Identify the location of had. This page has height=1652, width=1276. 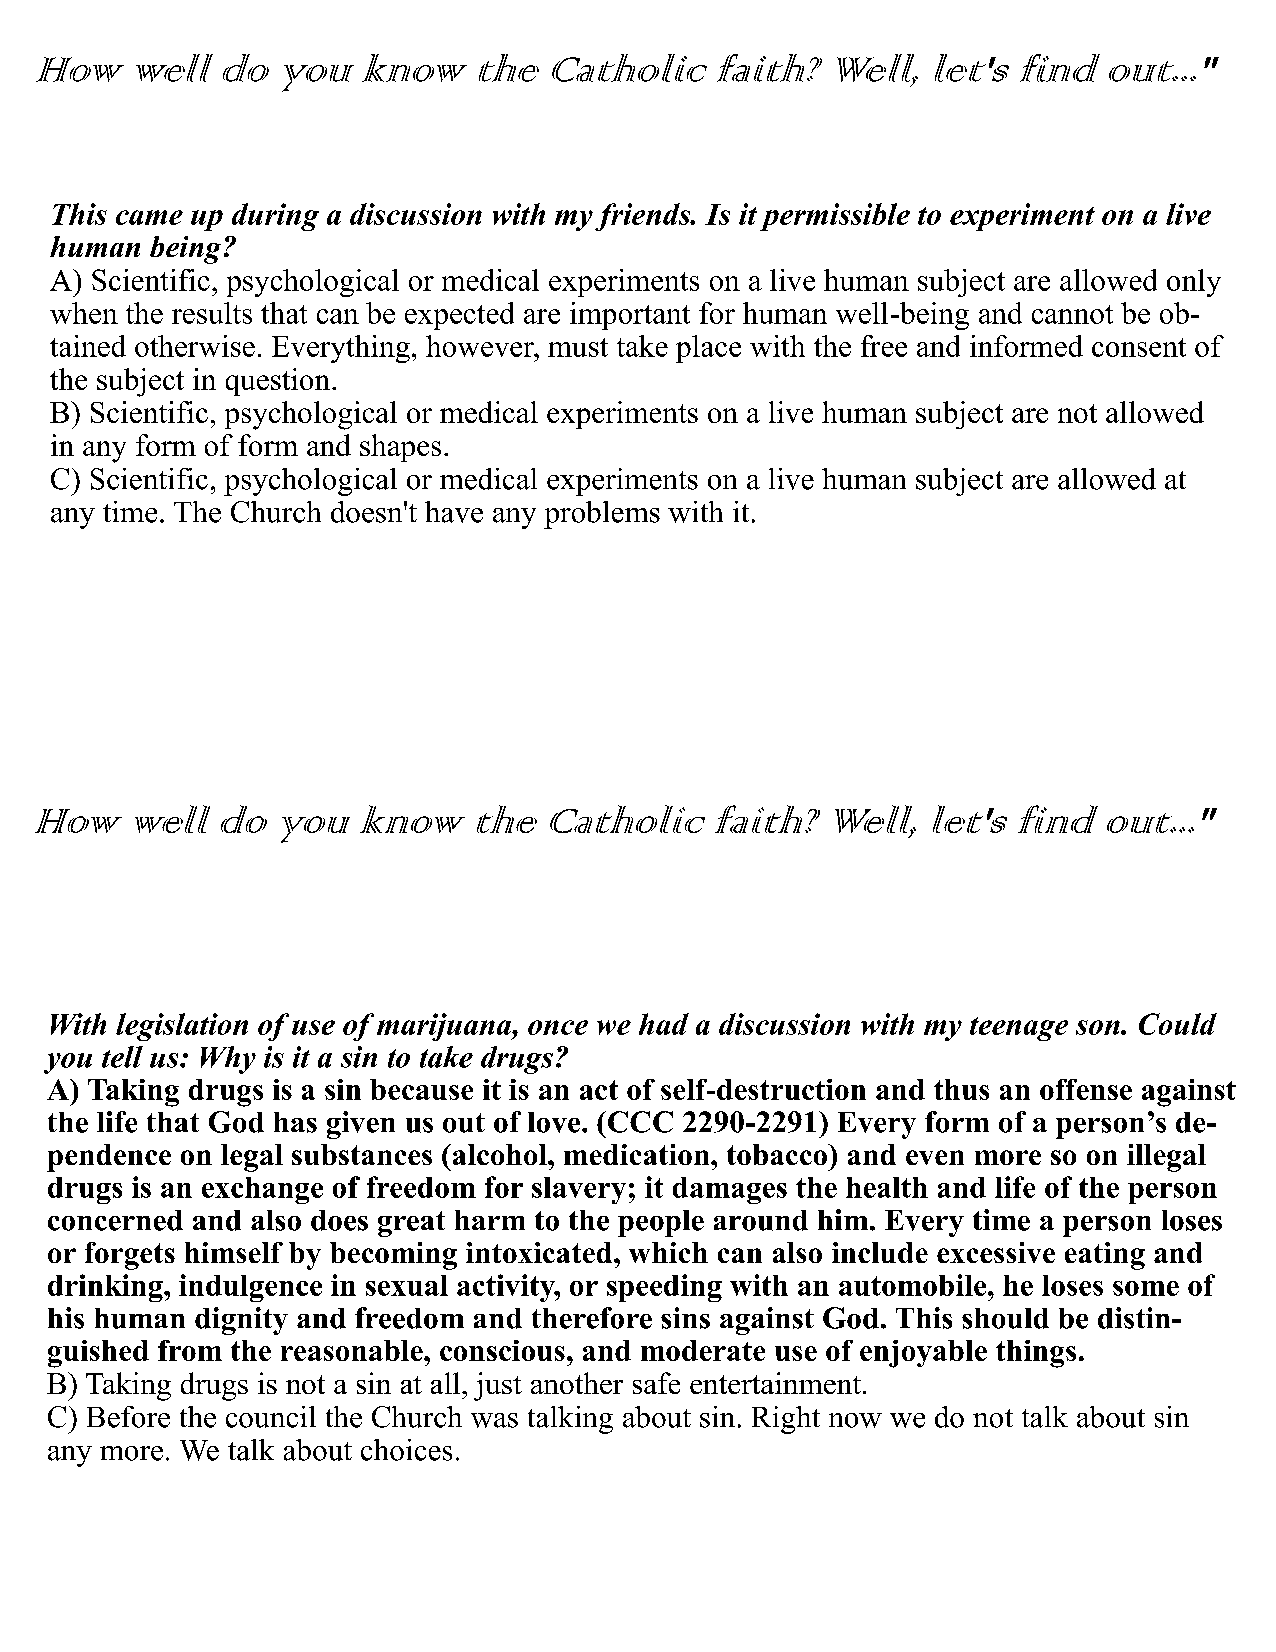
(664, 1024).
